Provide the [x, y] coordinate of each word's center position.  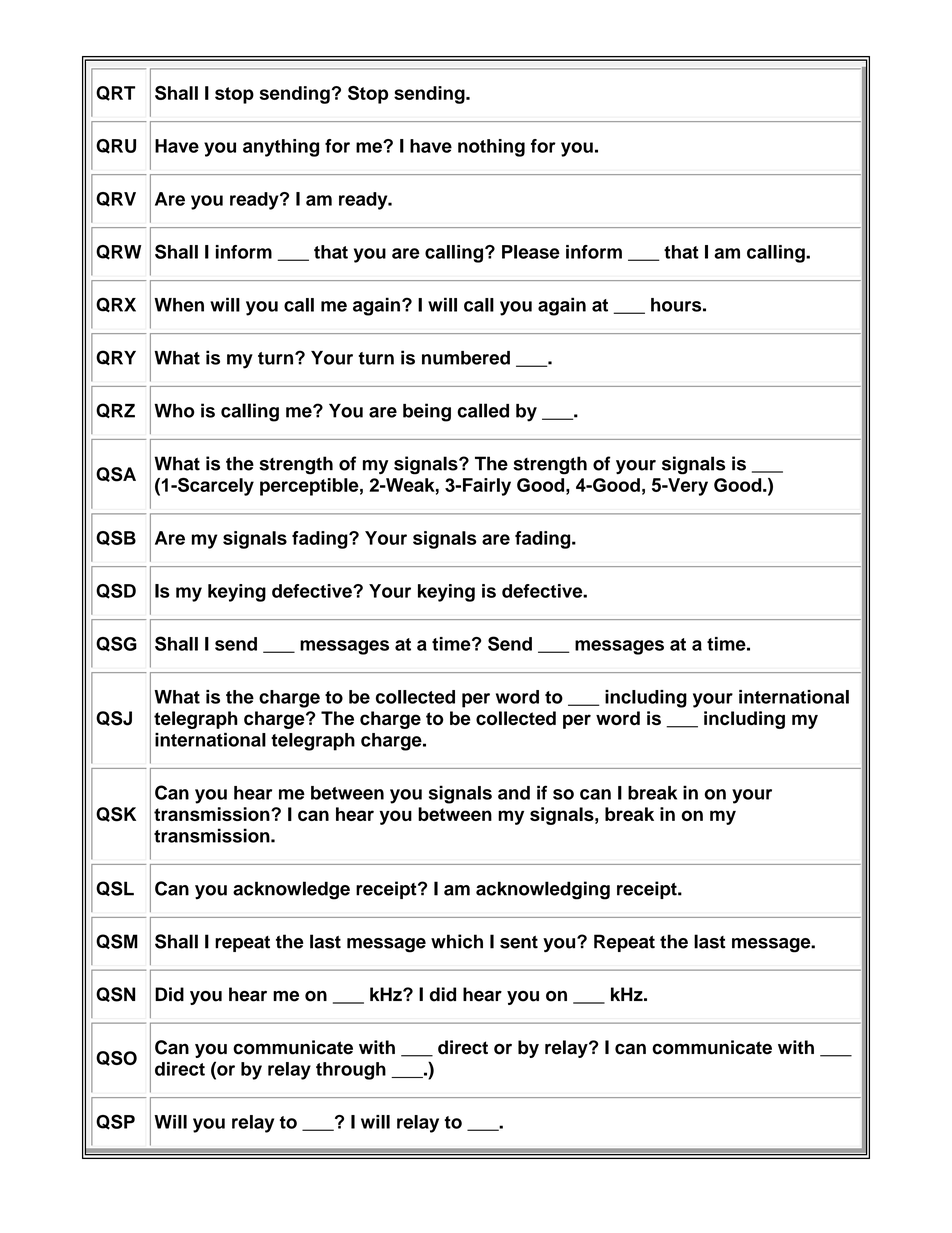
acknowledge [291, 890]
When [179, 305]
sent [519, 942]
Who [174, 411]
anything [281, 148]
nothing [491, 148]
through [351, 1071]
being [427, 412]
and [514, 793]
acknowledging [543, 890]
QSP [115, 1122]
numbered [466, 358]
